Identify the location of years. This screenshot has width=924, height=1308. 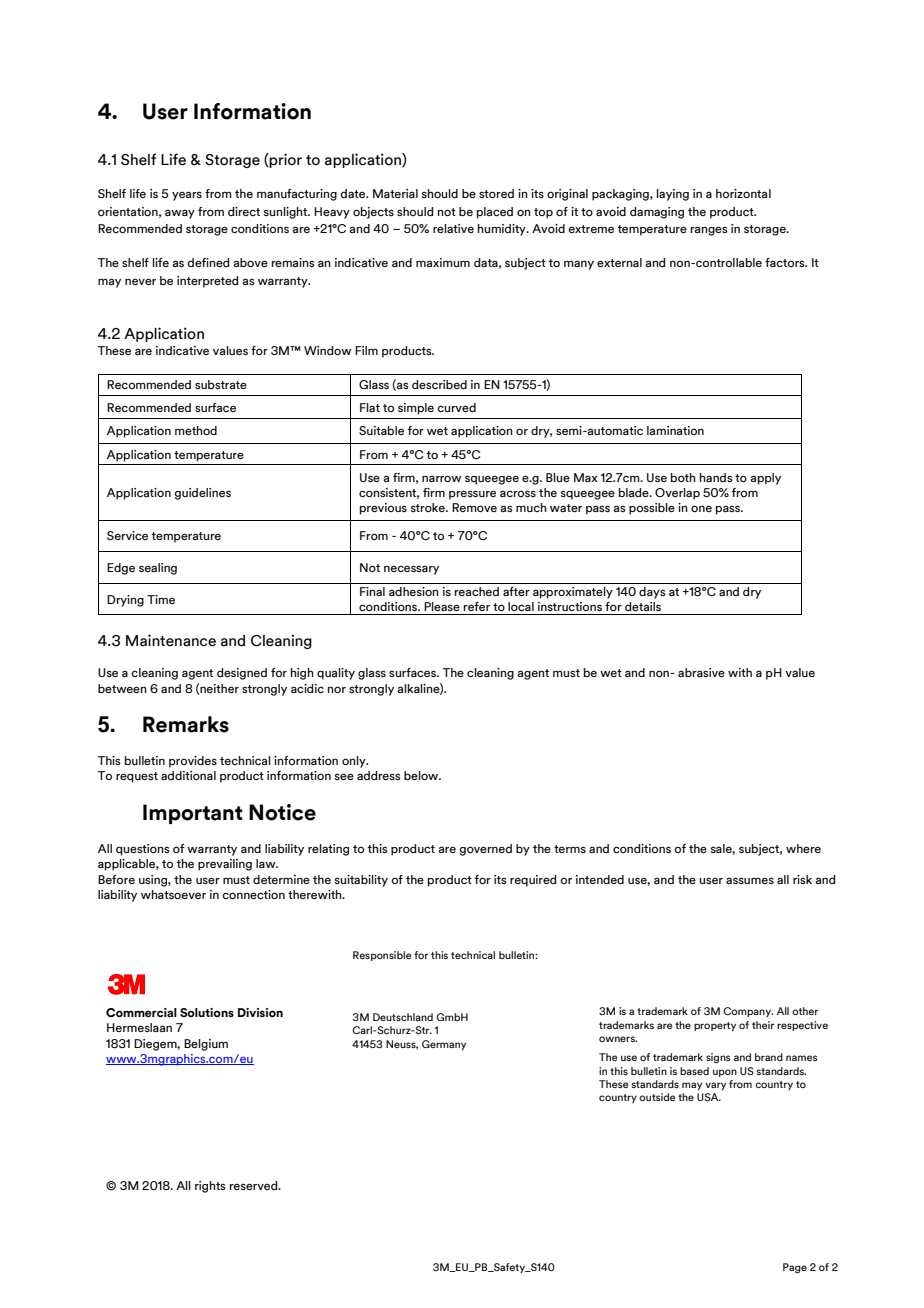
(187, 196).
